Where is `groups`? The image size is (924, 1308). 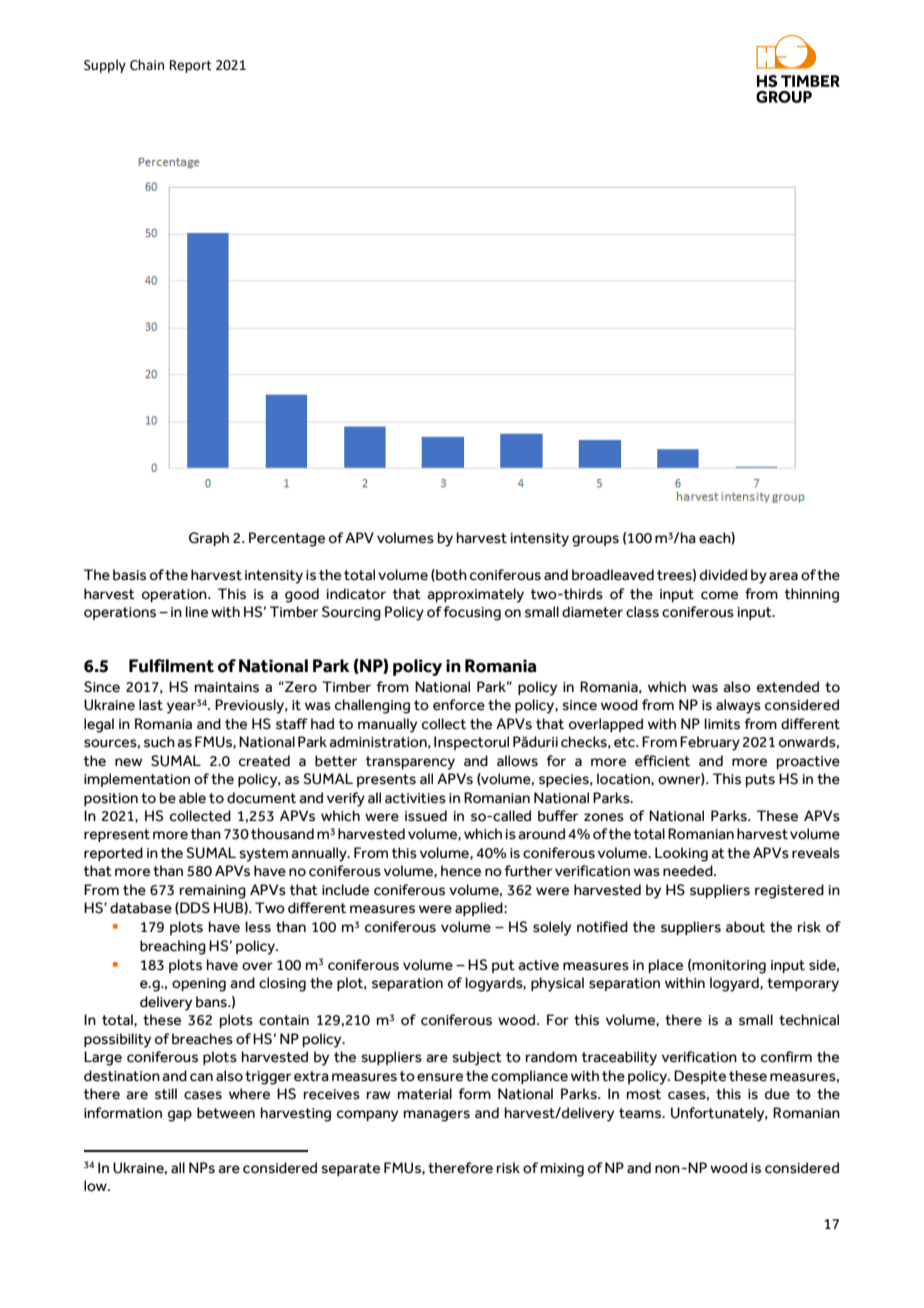
groups is located at coordinates (595, 541).
